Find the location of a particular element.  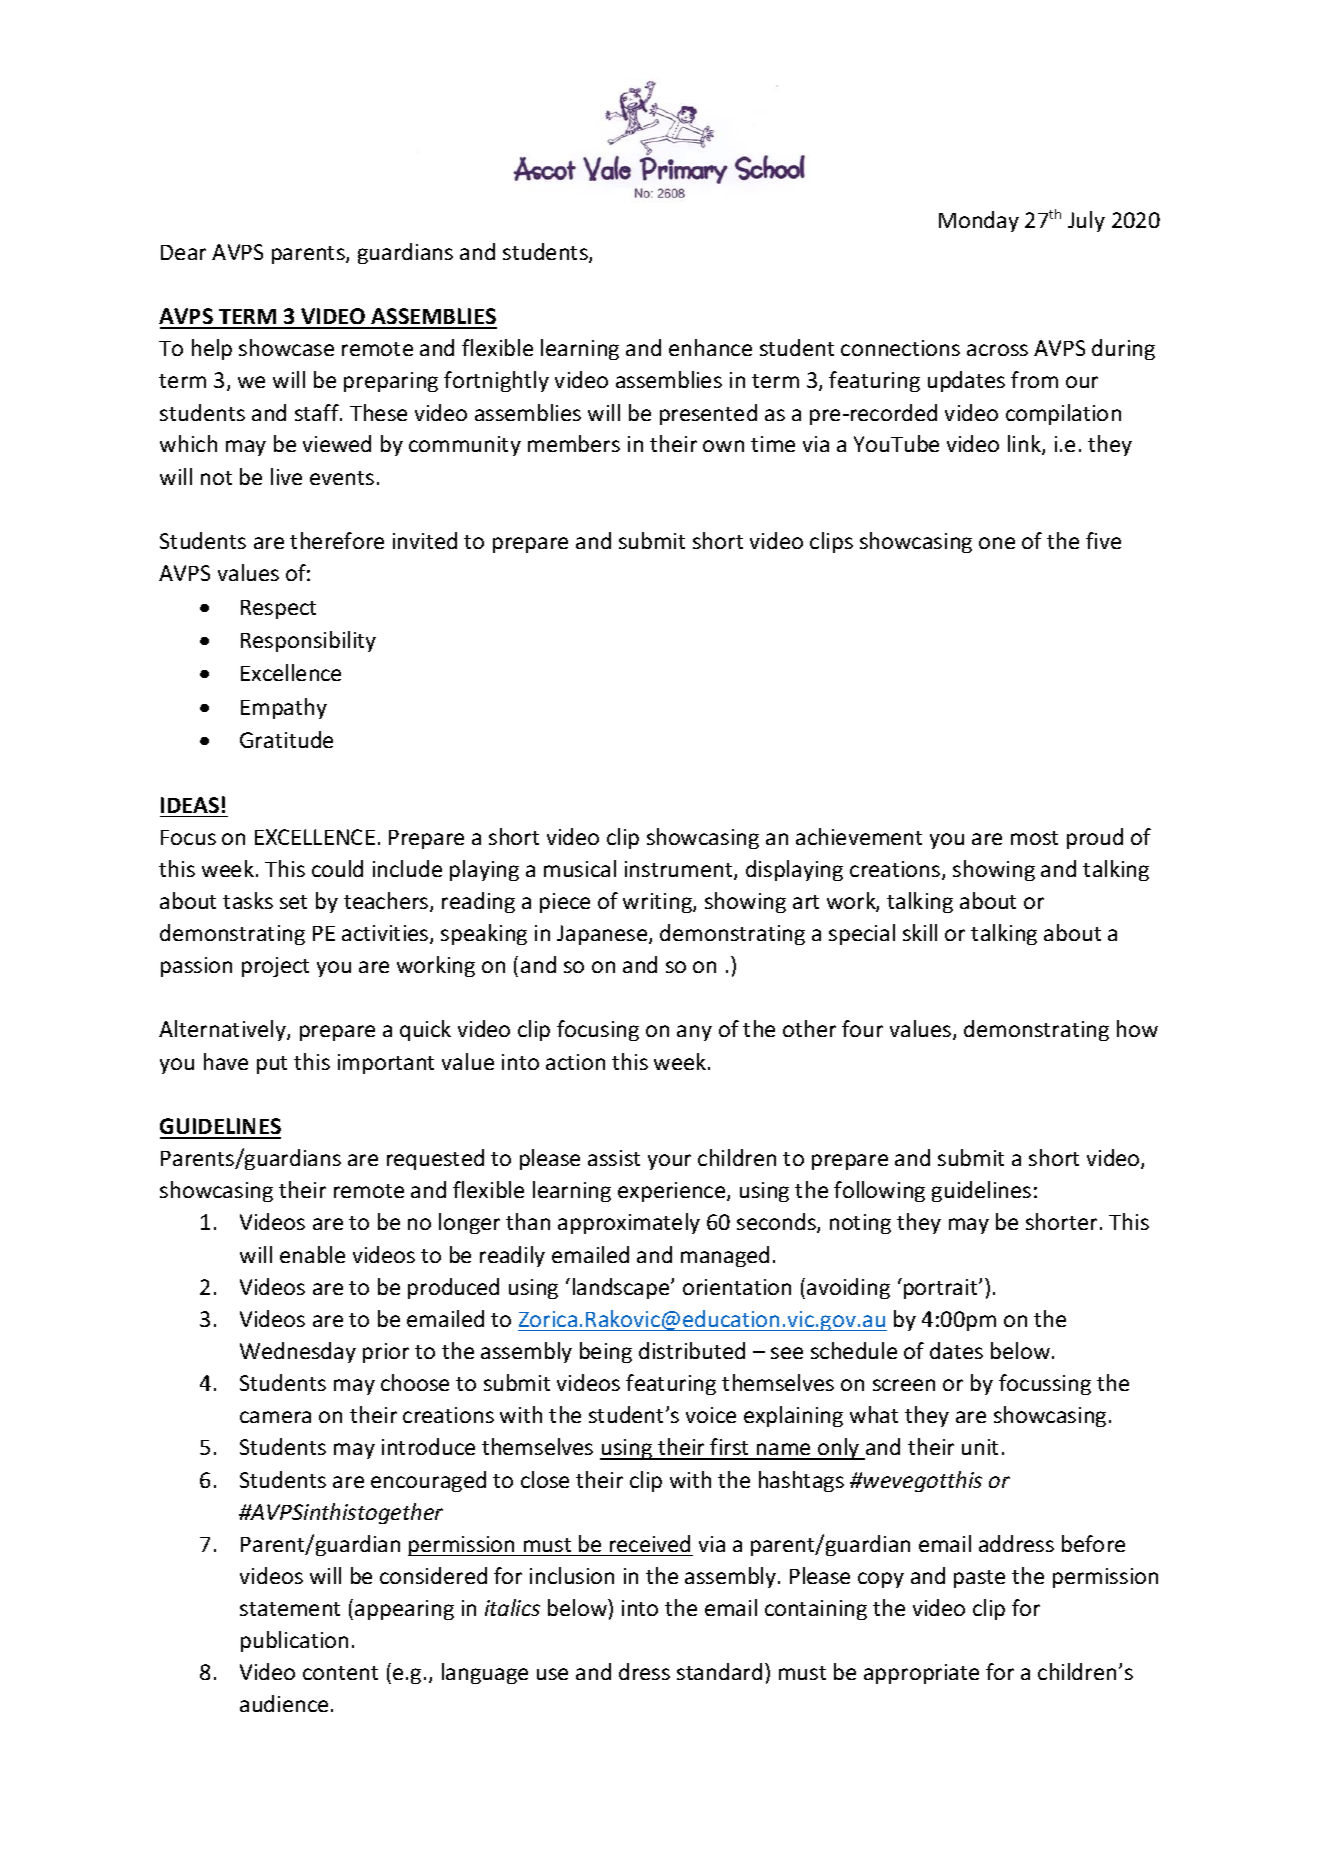

one is located at coordinates (997, 543).
